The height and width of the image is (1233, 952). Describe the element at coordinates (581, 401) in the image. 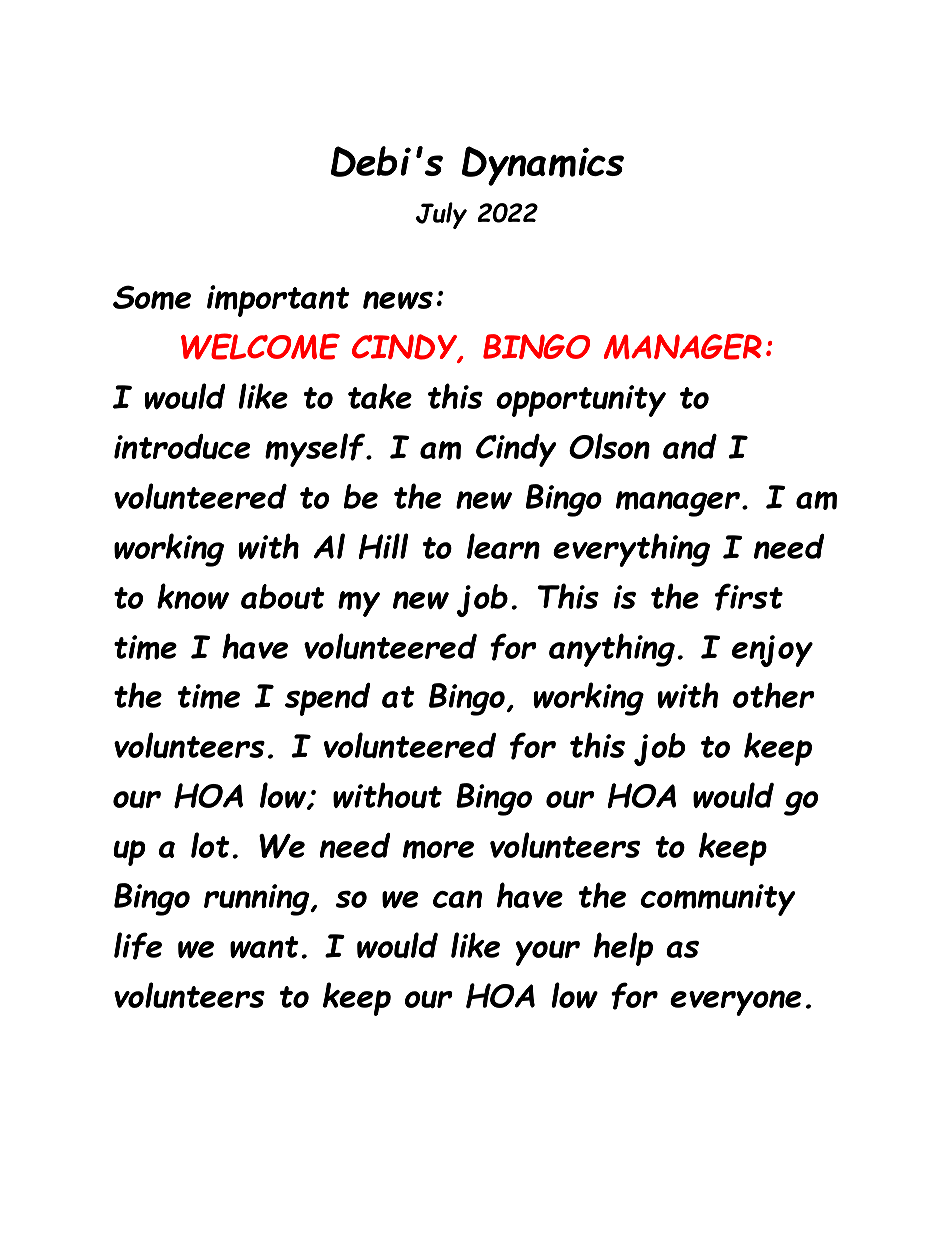

I see `opportunity` at that location.
